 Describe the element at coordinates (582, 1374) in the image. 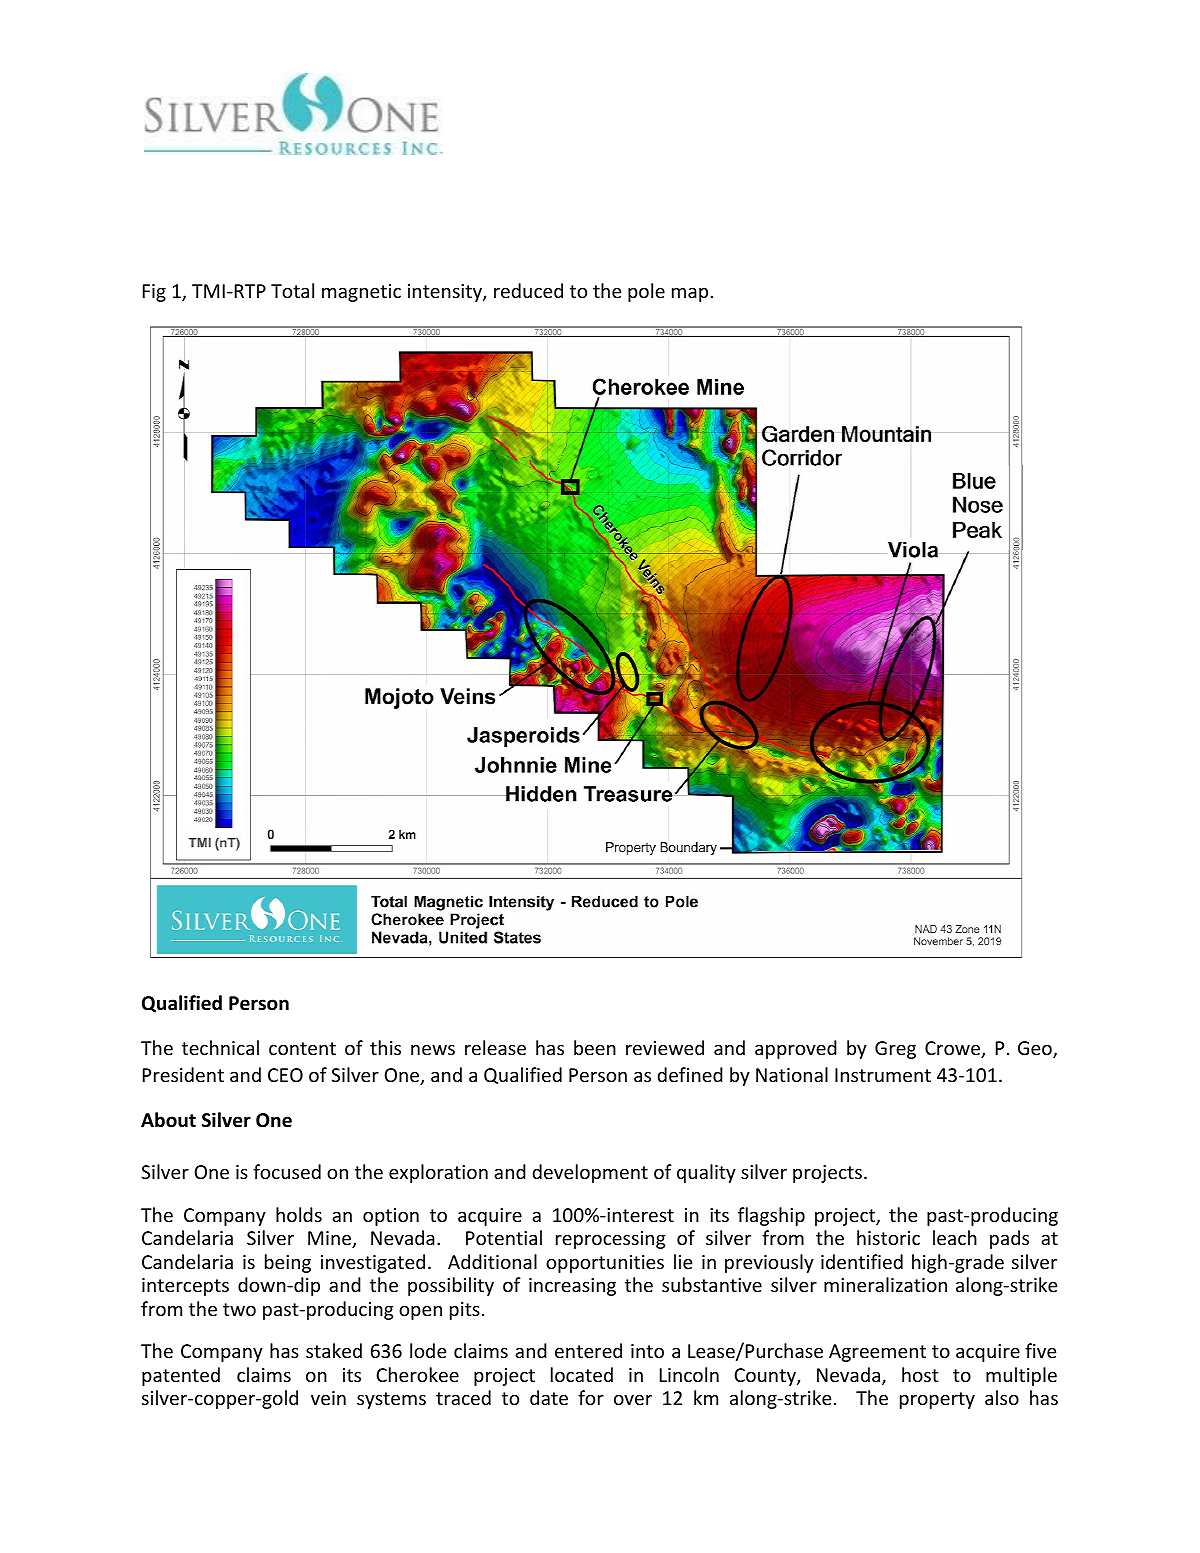

I see `located` at that location.
